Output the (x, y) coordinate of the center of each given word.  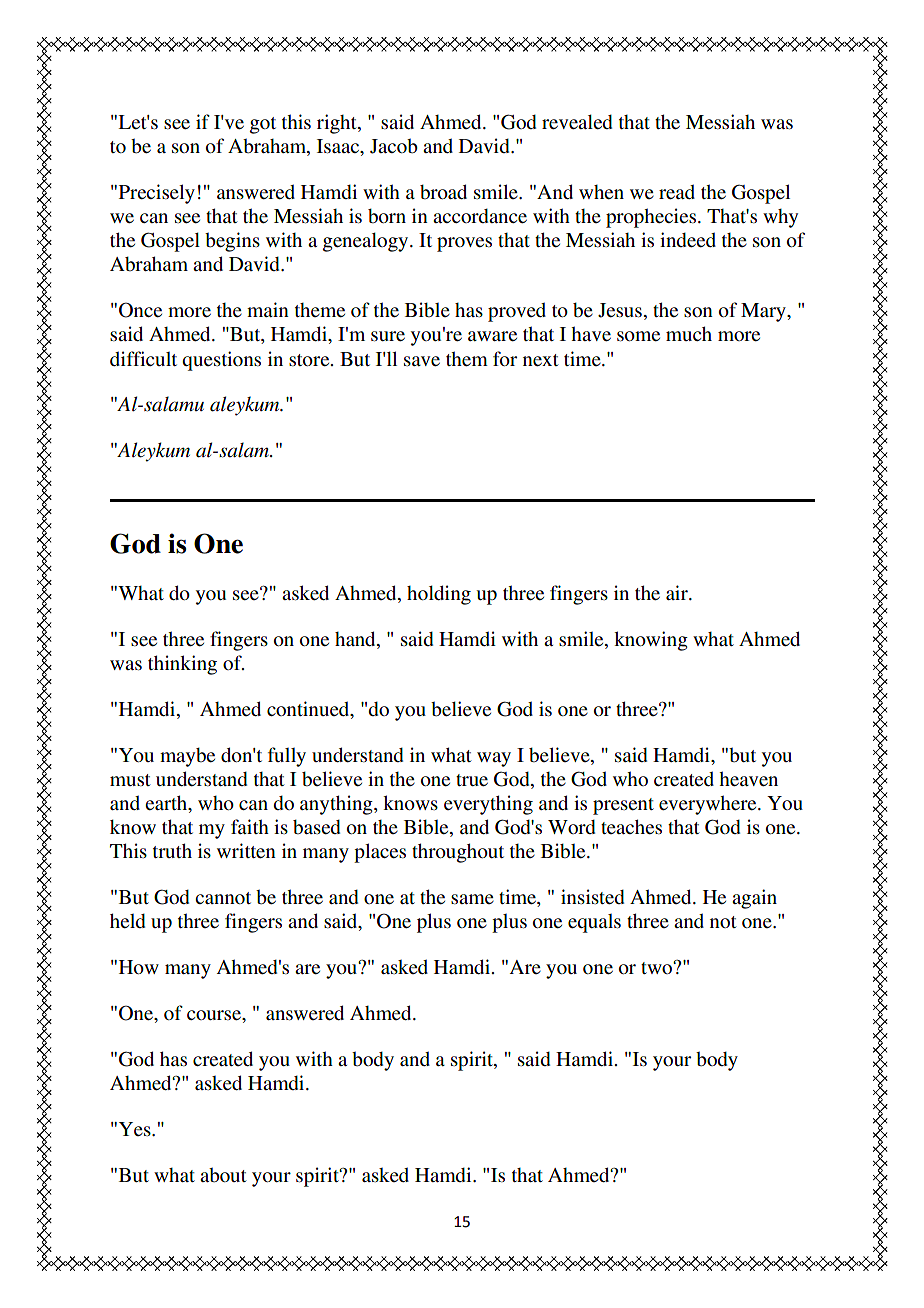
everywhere (709, 805)
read (677, 191)
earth (167, 804)
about (223, 1175)
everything (488, 805)
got (263, 125)
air (678, 592)
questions (221, 361)
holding (439, 595)
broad (443, 191)
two (657, 968)
